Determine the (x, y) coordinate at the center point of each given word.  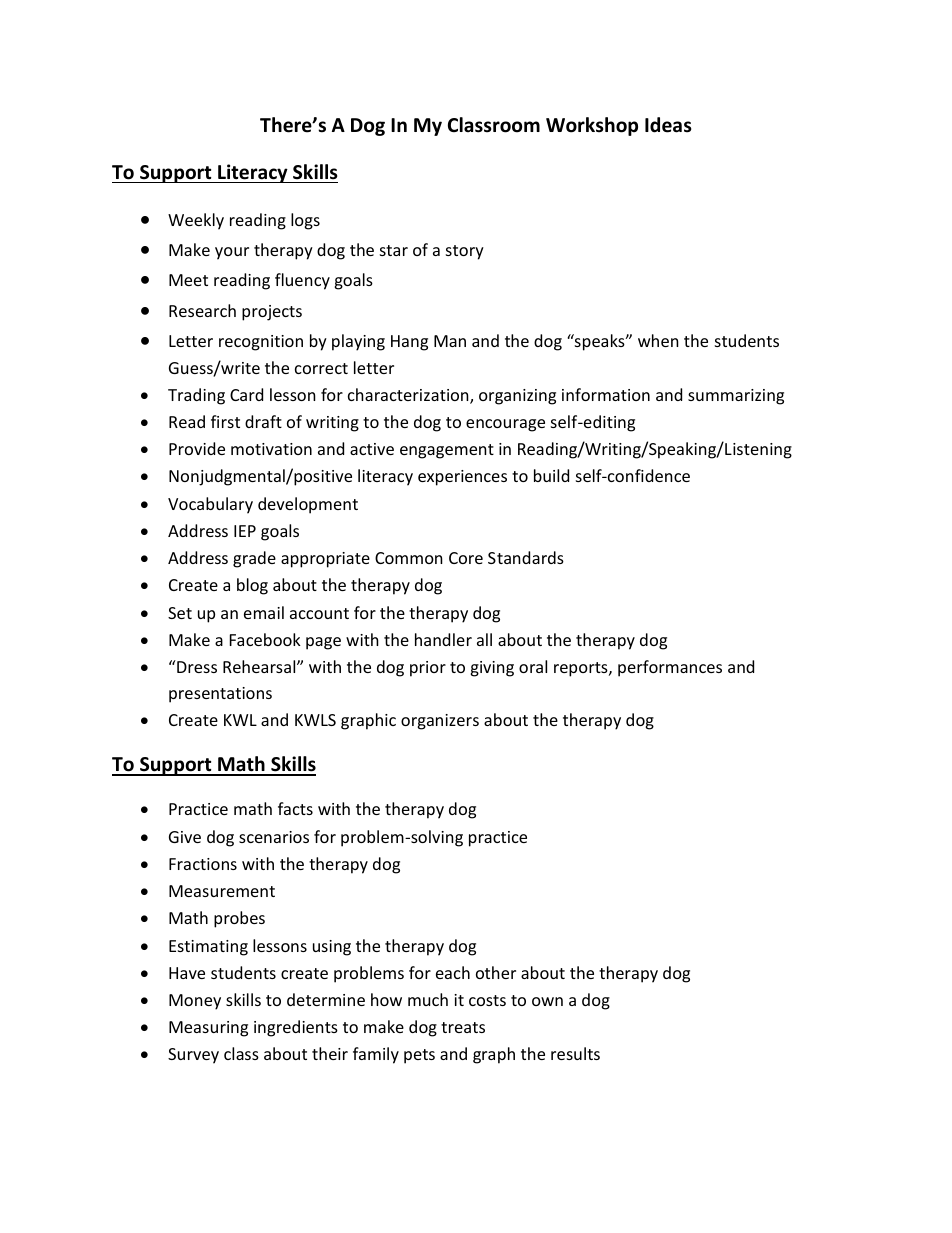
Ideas (668, 125)
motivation (271, 449)
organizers (440, 722)
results (575, 1053)
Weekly (196, 221)
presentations (220, 695)
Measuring (208, 1029)
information (606, 394)
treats (463, 1027)
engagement (447, 451)
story (465, 252)
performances (670, 668)
